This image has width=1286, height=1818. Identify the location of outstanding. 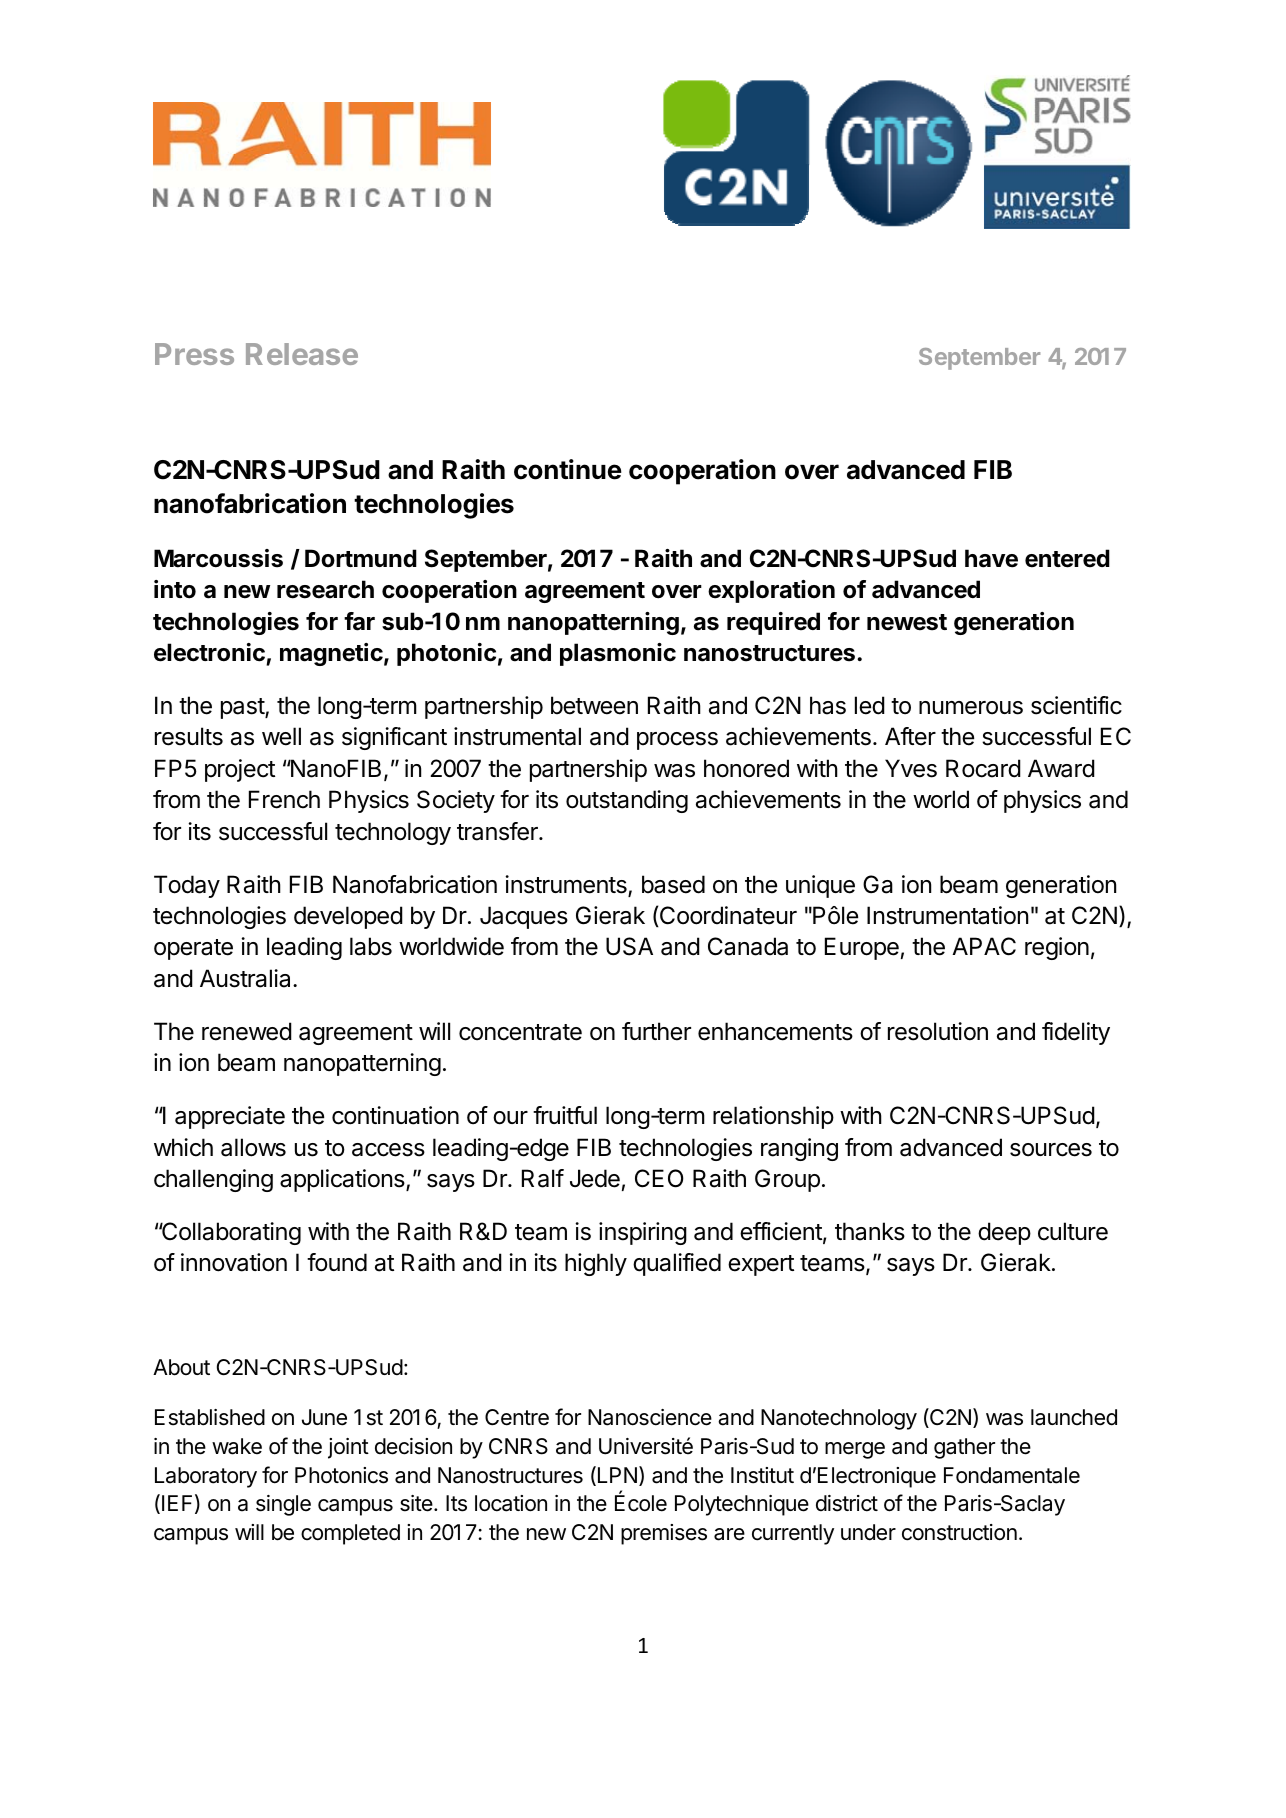
(627, 801).
